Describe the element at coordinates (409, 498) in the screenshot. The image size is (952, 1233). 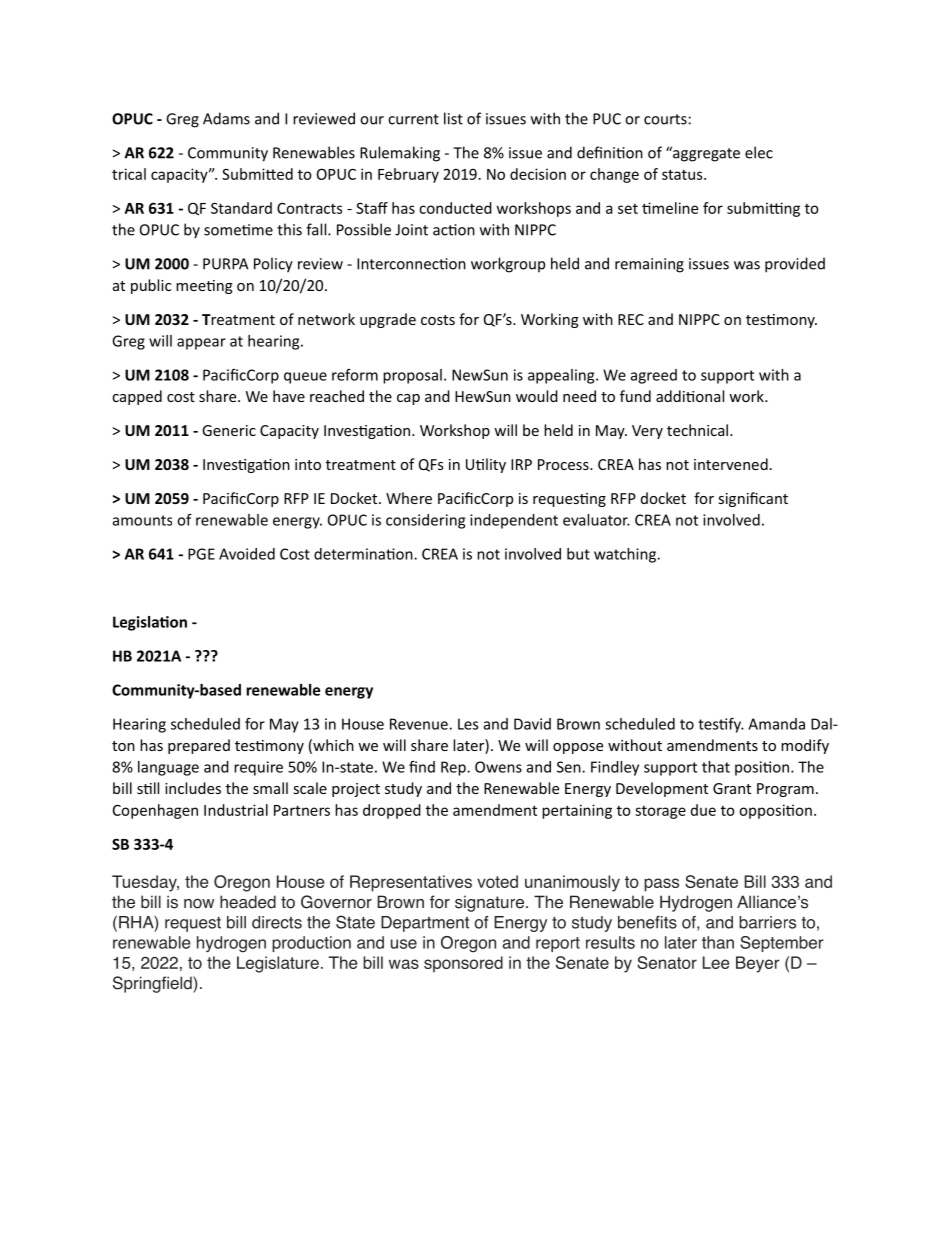
I see `Where` at that location.
